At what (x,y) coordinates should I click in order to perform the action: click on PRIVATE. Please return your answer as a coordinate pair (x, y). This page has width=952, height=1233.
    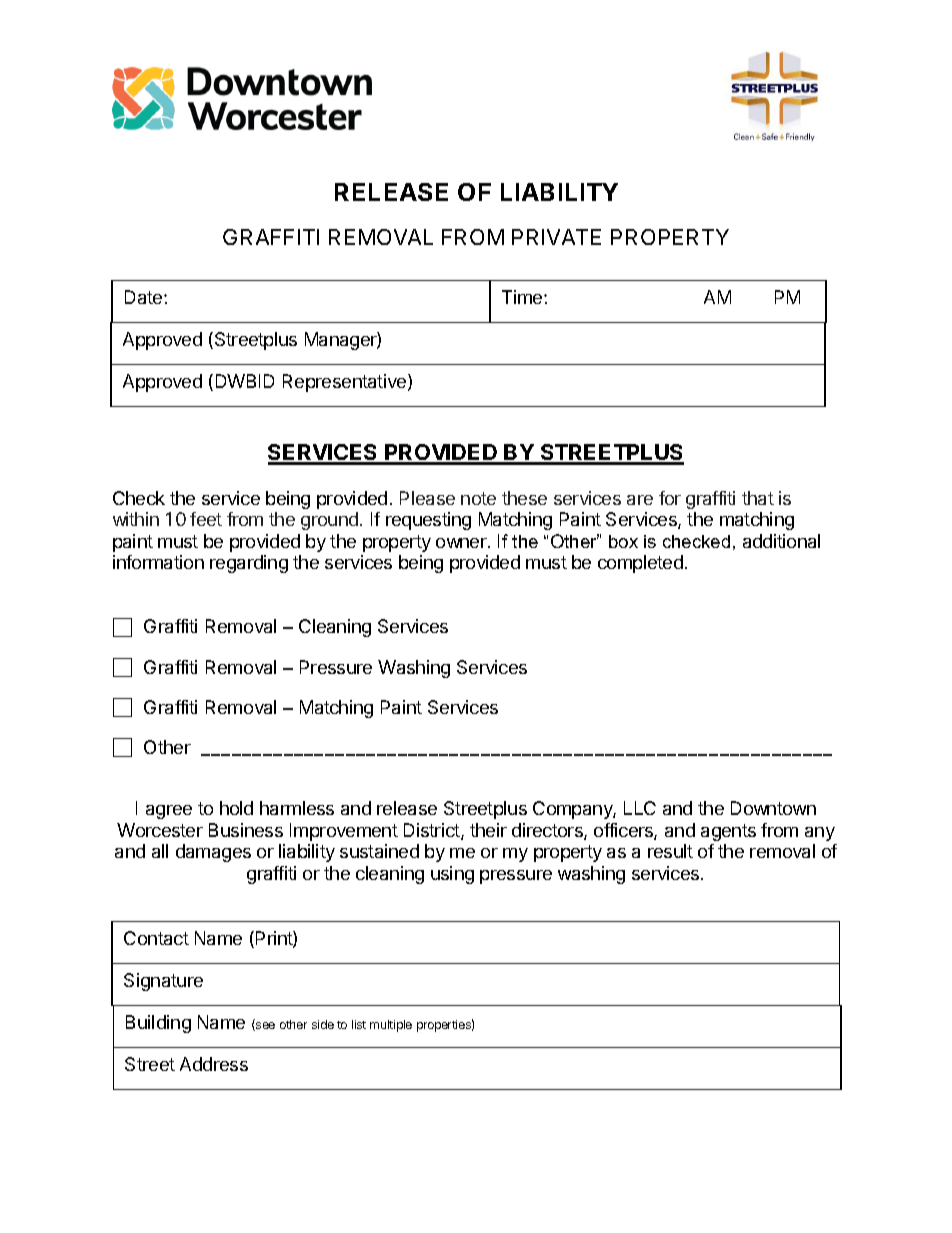
    Looking at the image, I should click on (556, 237).
